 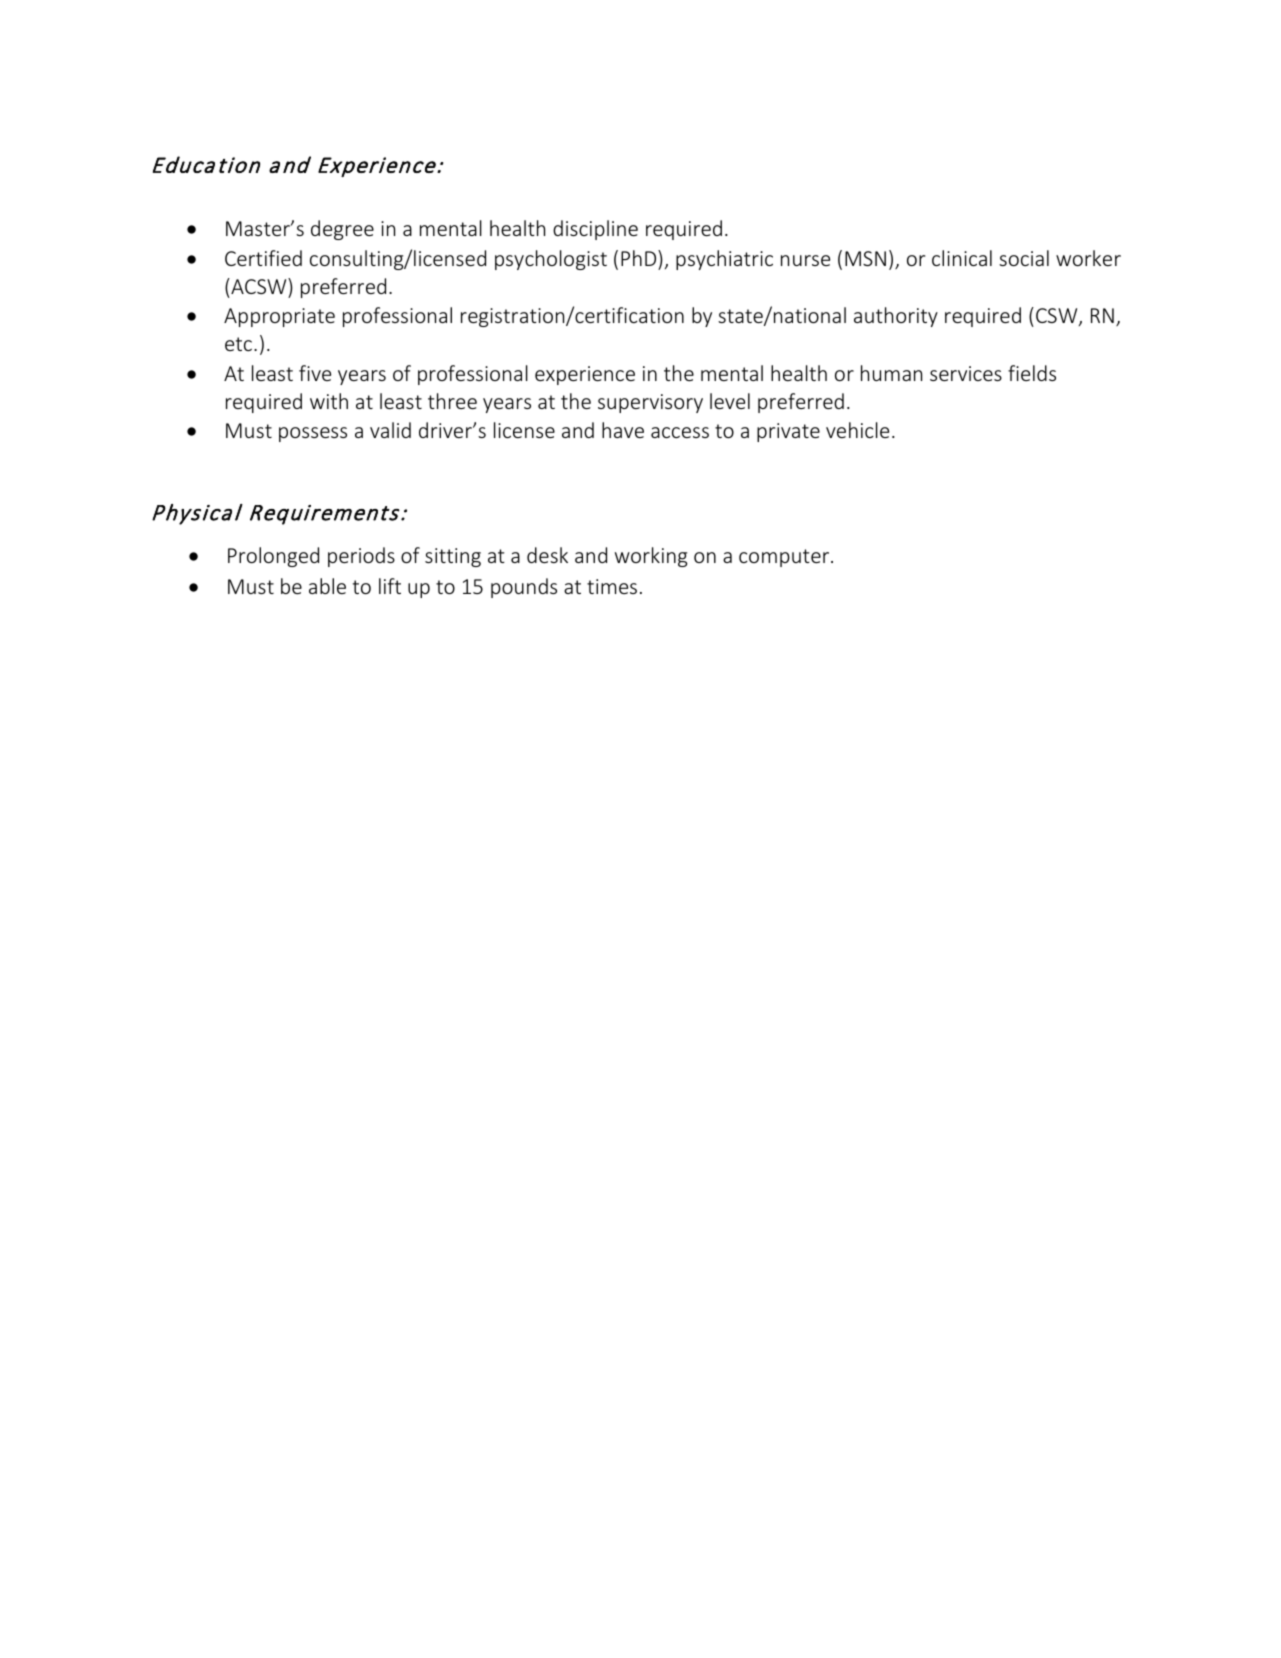 I want to click on discipline, so click(x=595, y=230).
